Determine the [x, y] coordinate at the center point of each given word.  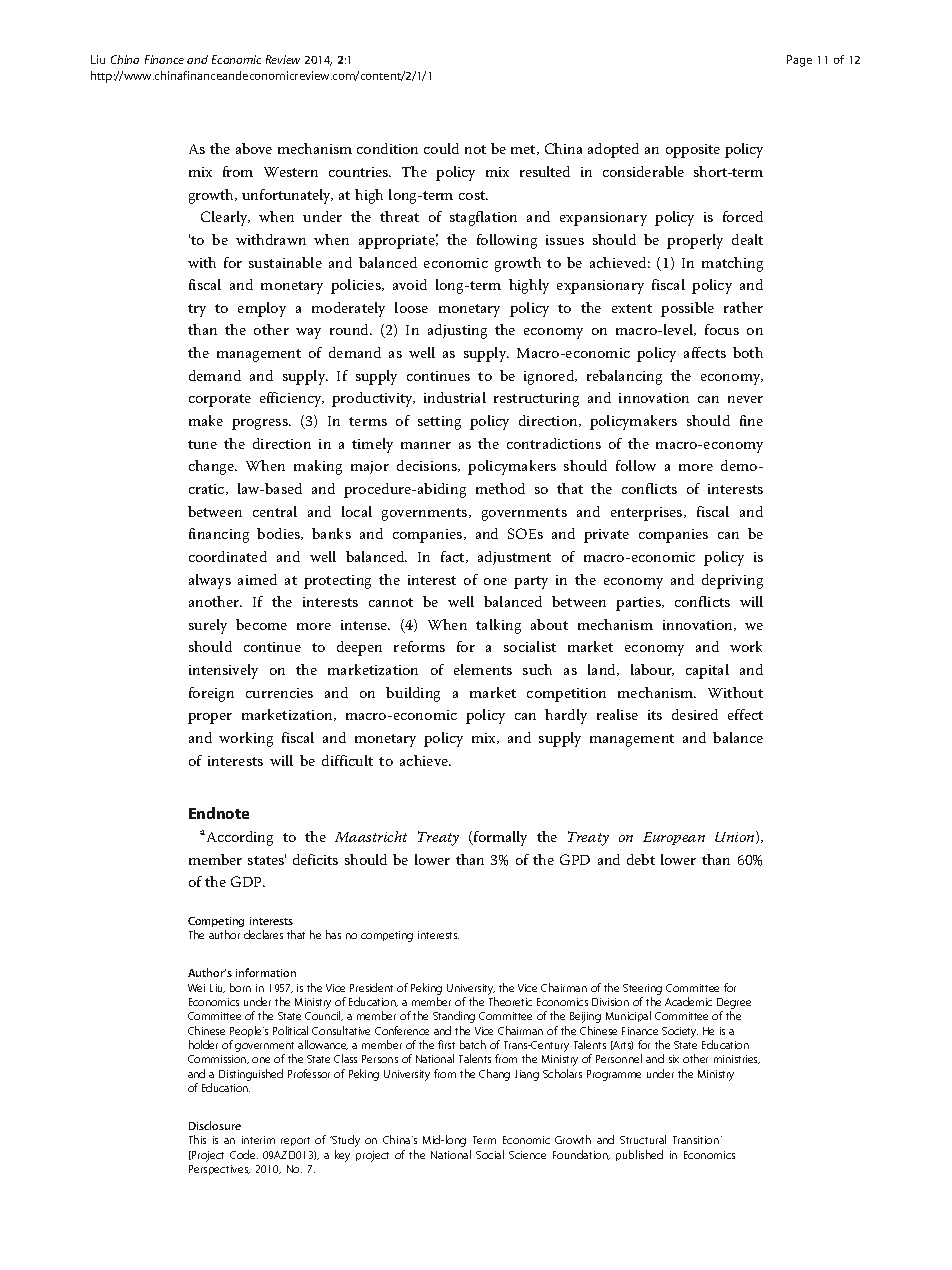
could [441, 148]
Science [527, 1155]
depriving [732, 581]
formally [499, 838]
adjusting [457, 331]
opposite [693, 151]
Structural [643, 1139]
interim [258, 1140]
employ [262, 309]
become [261, 624]
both [748, 352]
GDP [248, 881]
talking [498, 626]
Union [736, 837]
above [254, 148]
